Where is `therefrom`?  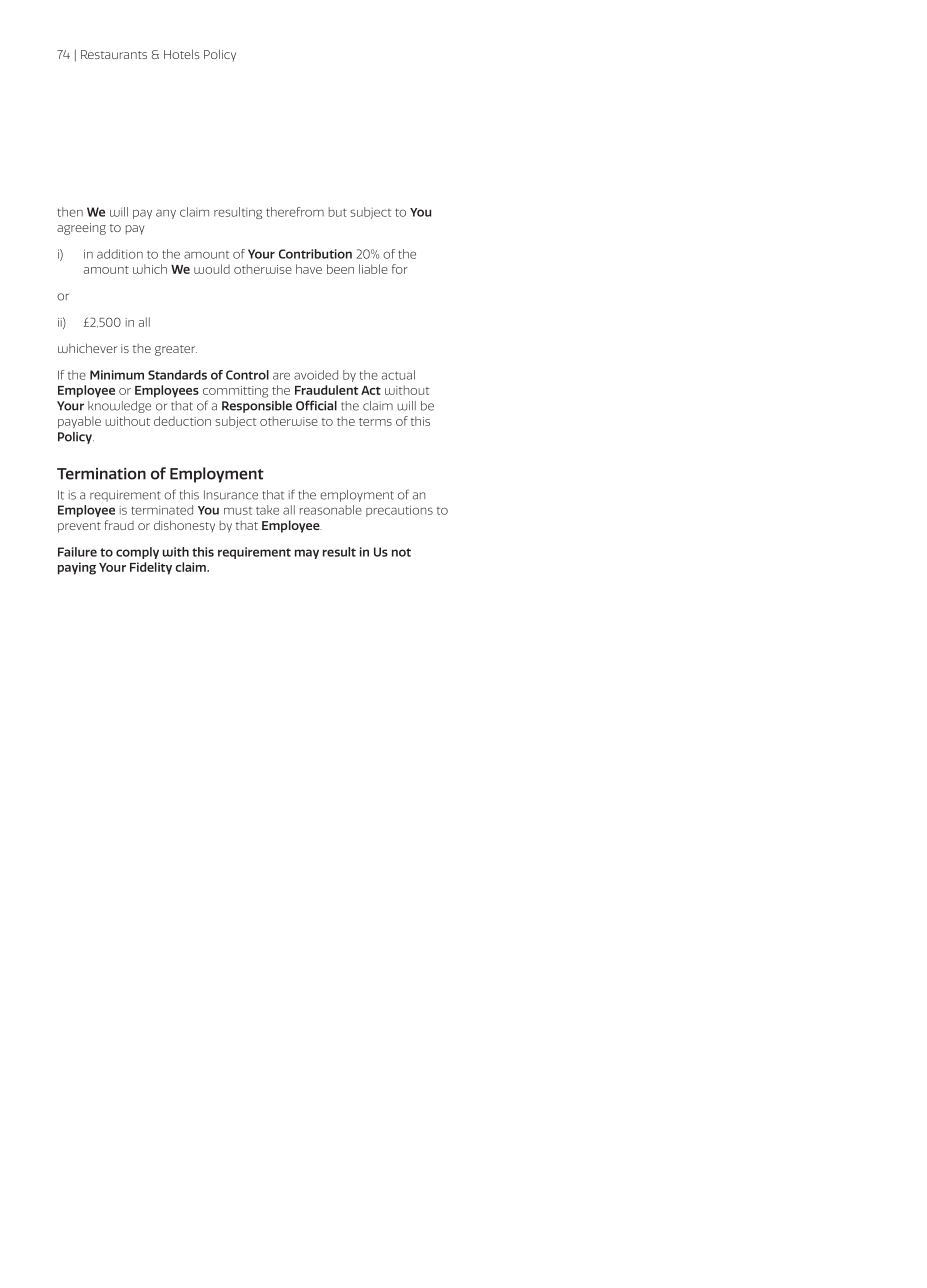
therefrom is located at coordinates (295, 212).
